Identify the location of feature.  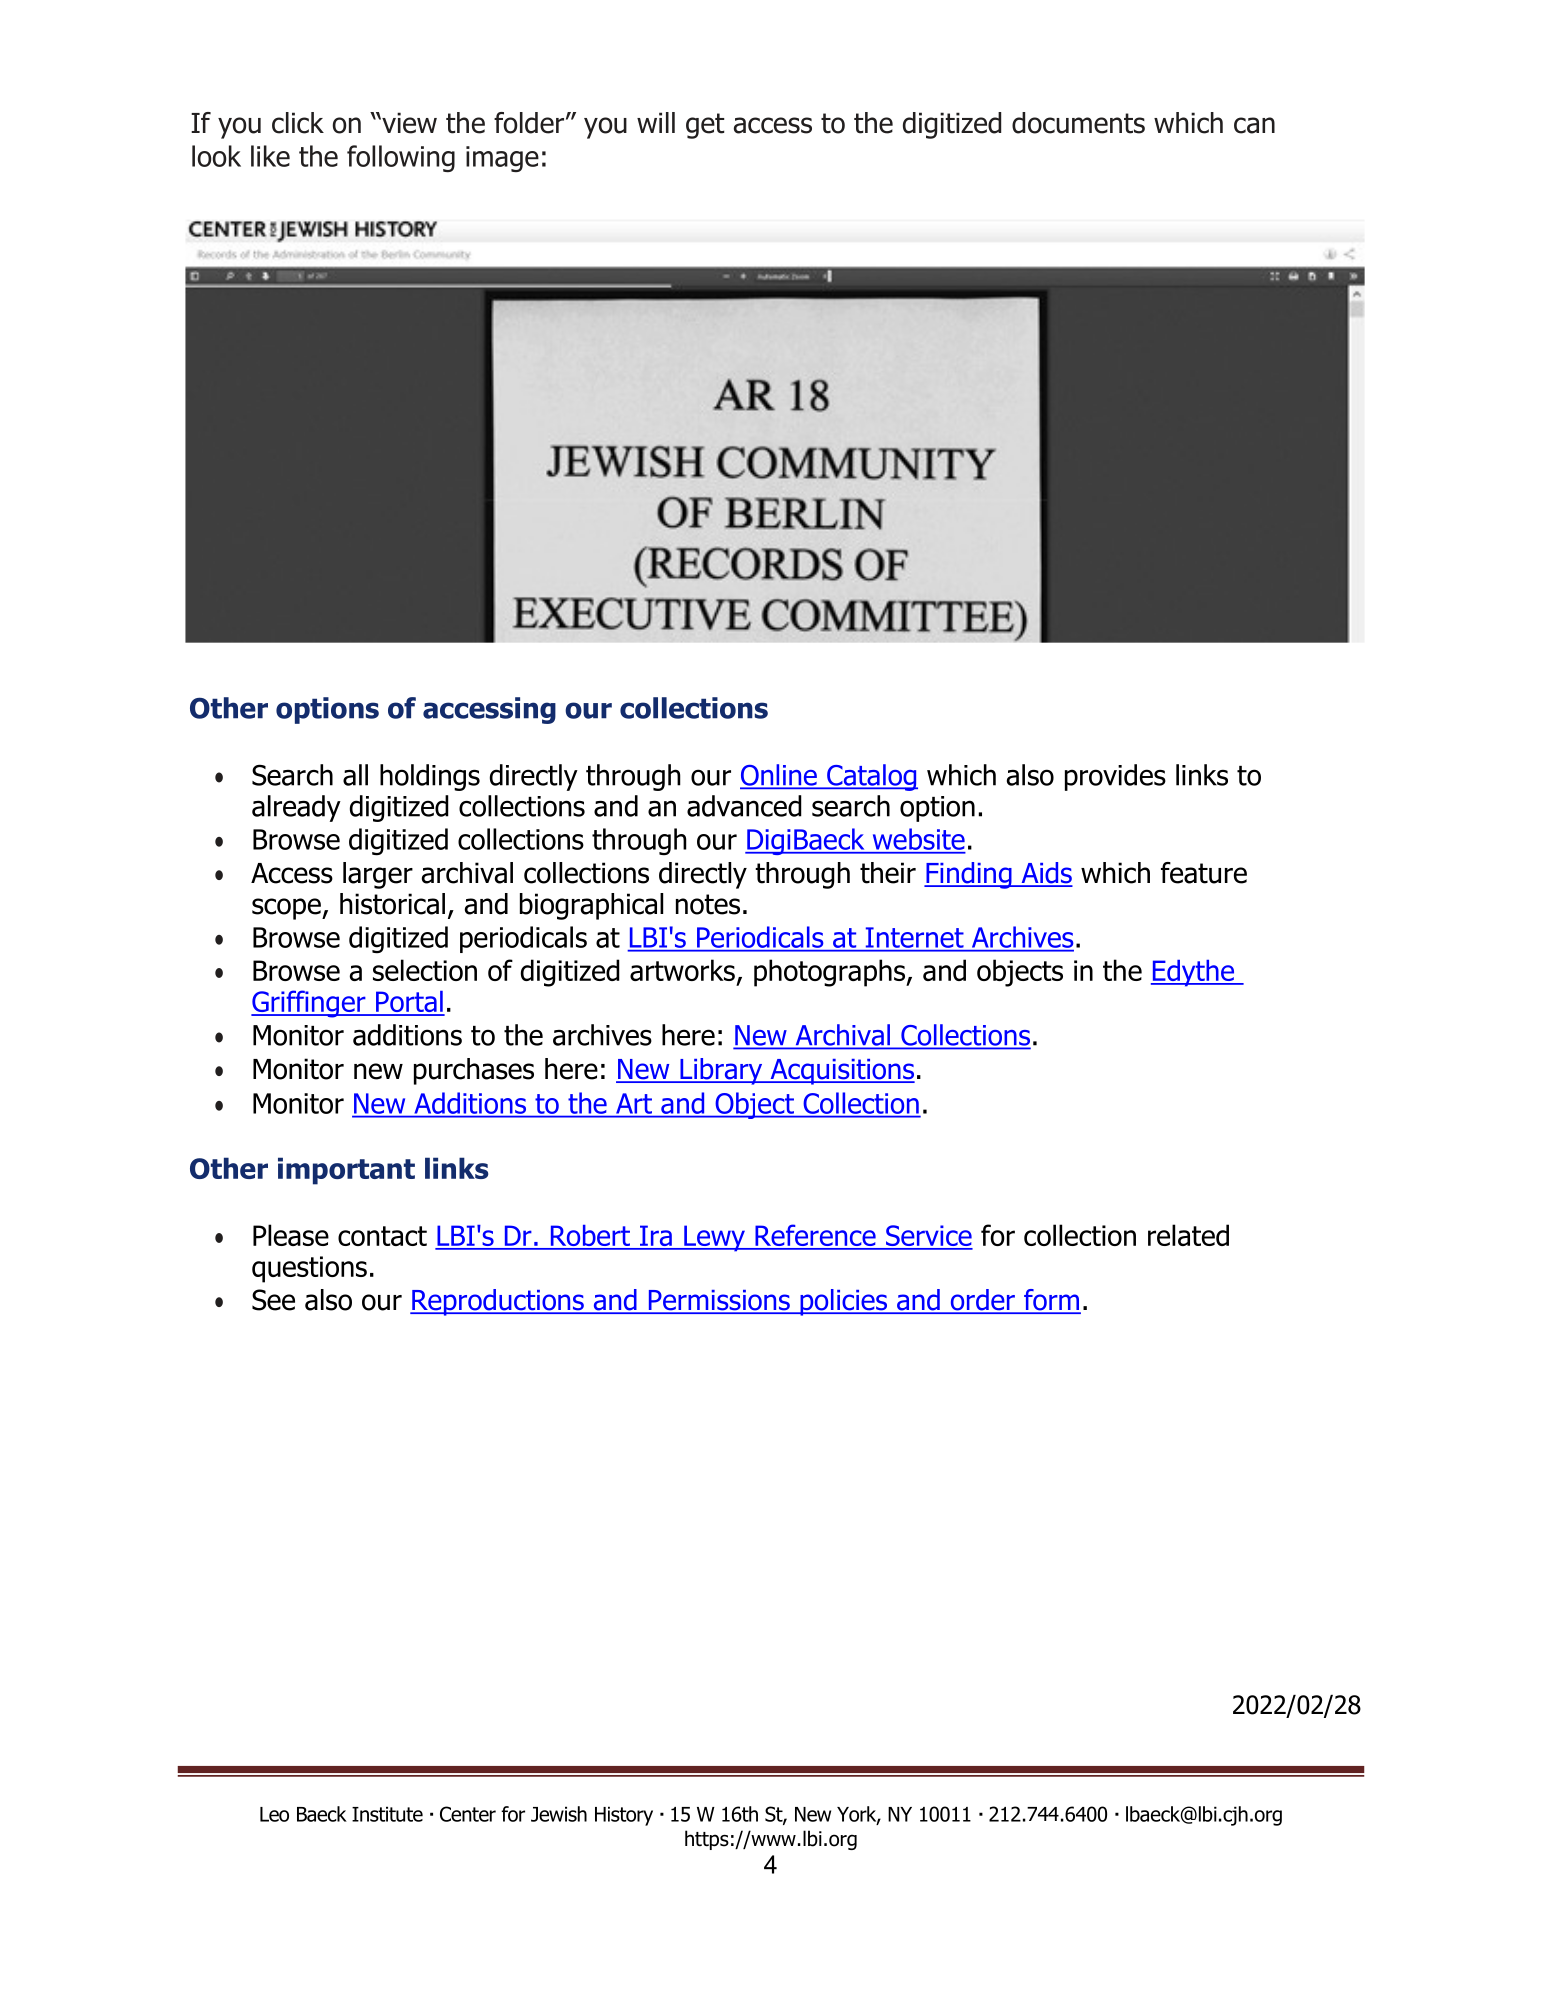
(1204, 873).
